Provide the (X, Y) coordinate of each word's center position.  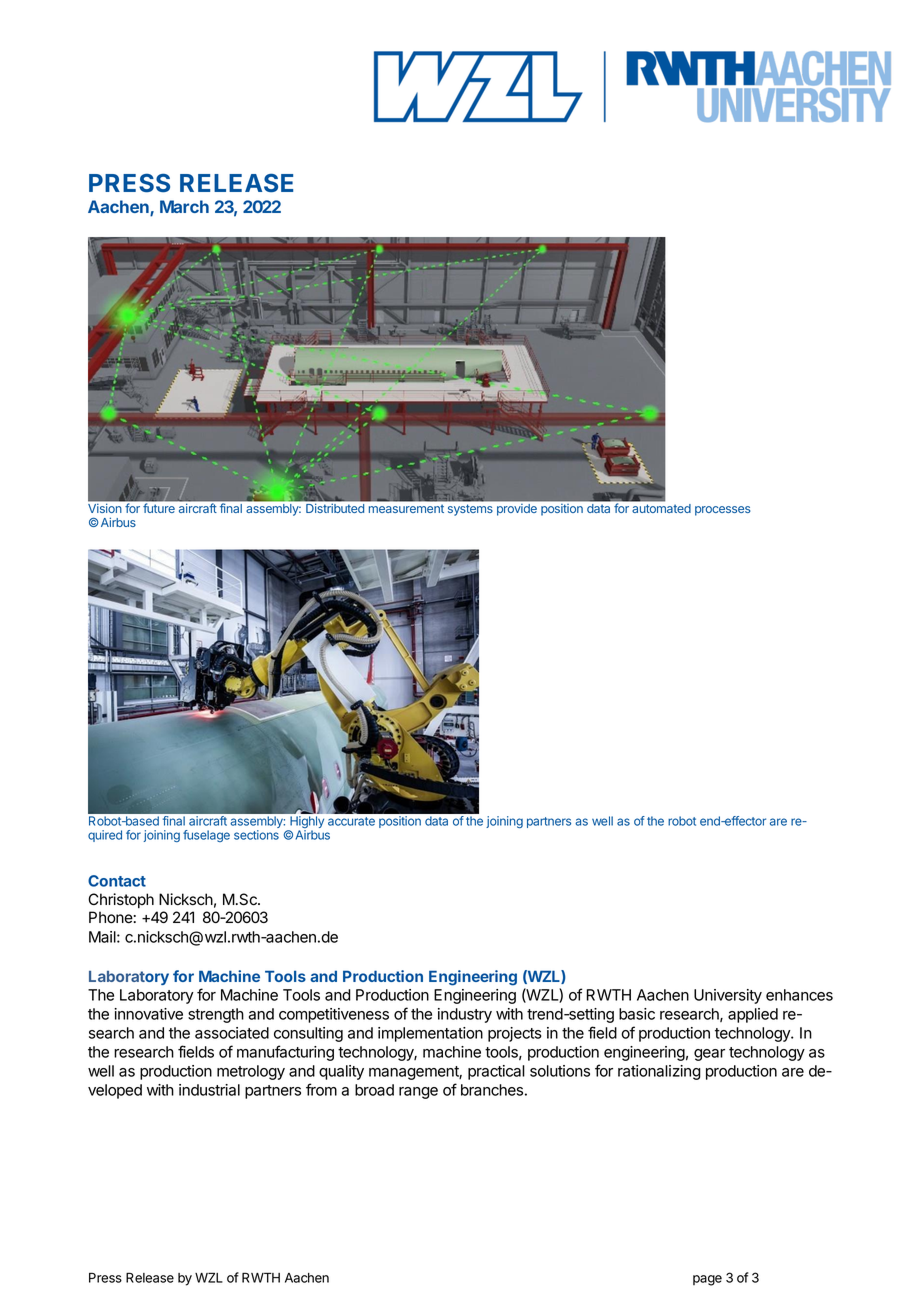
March (184, 206)
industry (465, 1015)
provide (517, 509)
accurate (351, 821)
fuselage (206, 836)
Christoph (121, 900)
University (728, 996)
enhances (799, 995)
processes (723, 511)
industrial (209, 1090)
